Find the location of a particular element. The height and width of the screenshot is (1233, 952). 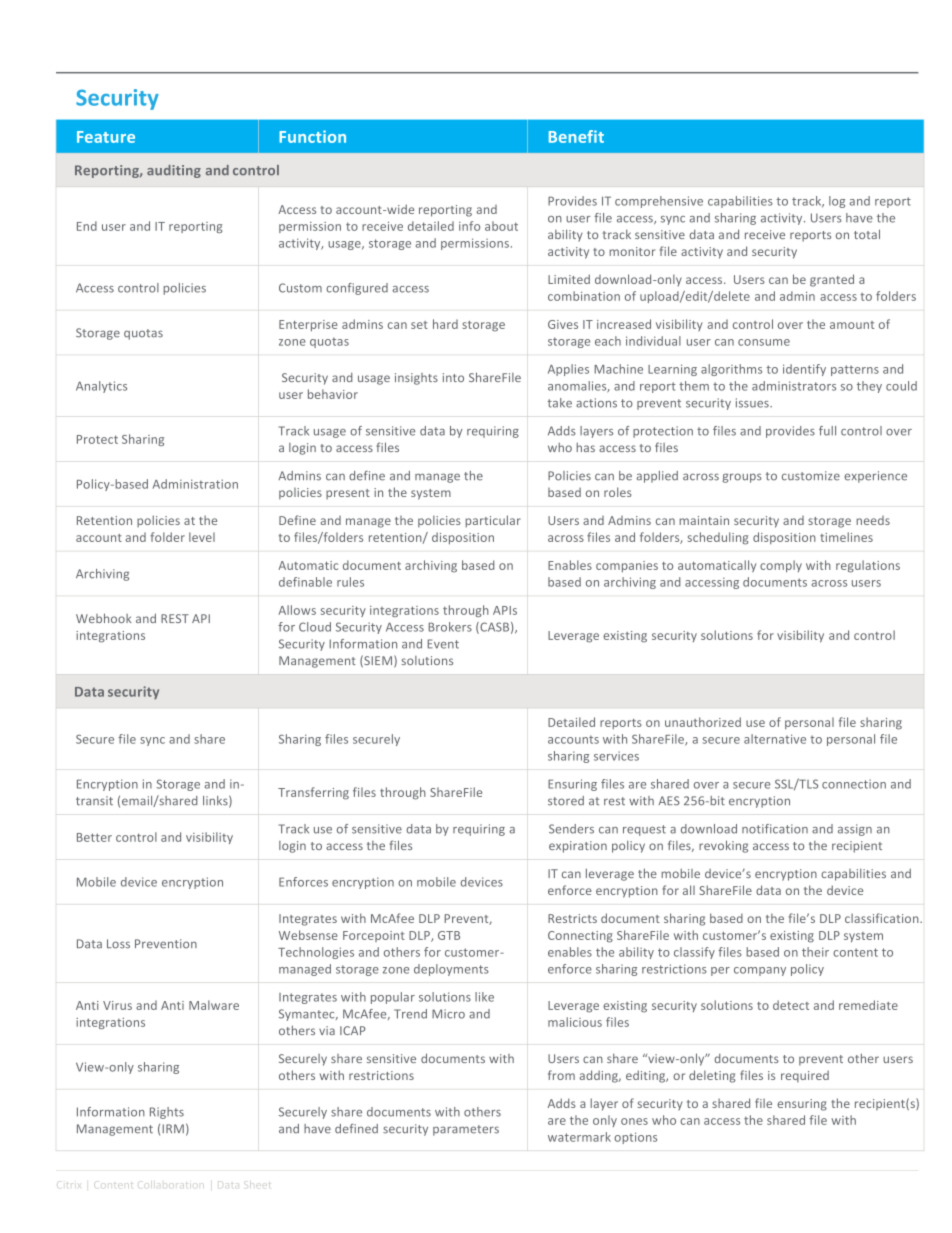

required is located at coordinates (805, 1076).
